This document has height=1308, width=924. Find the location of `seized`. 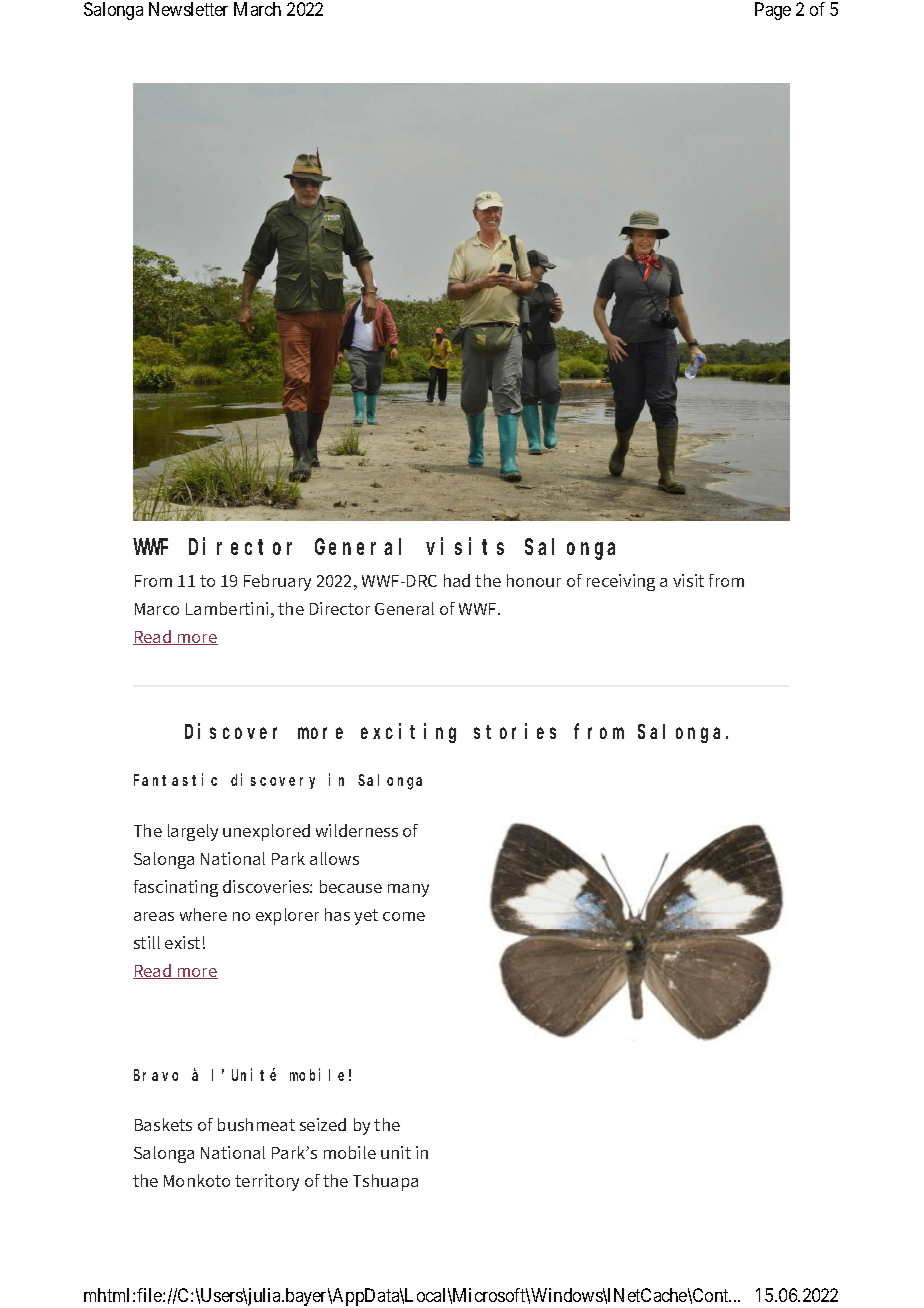

seized is located at coordinates (323, 1124).
